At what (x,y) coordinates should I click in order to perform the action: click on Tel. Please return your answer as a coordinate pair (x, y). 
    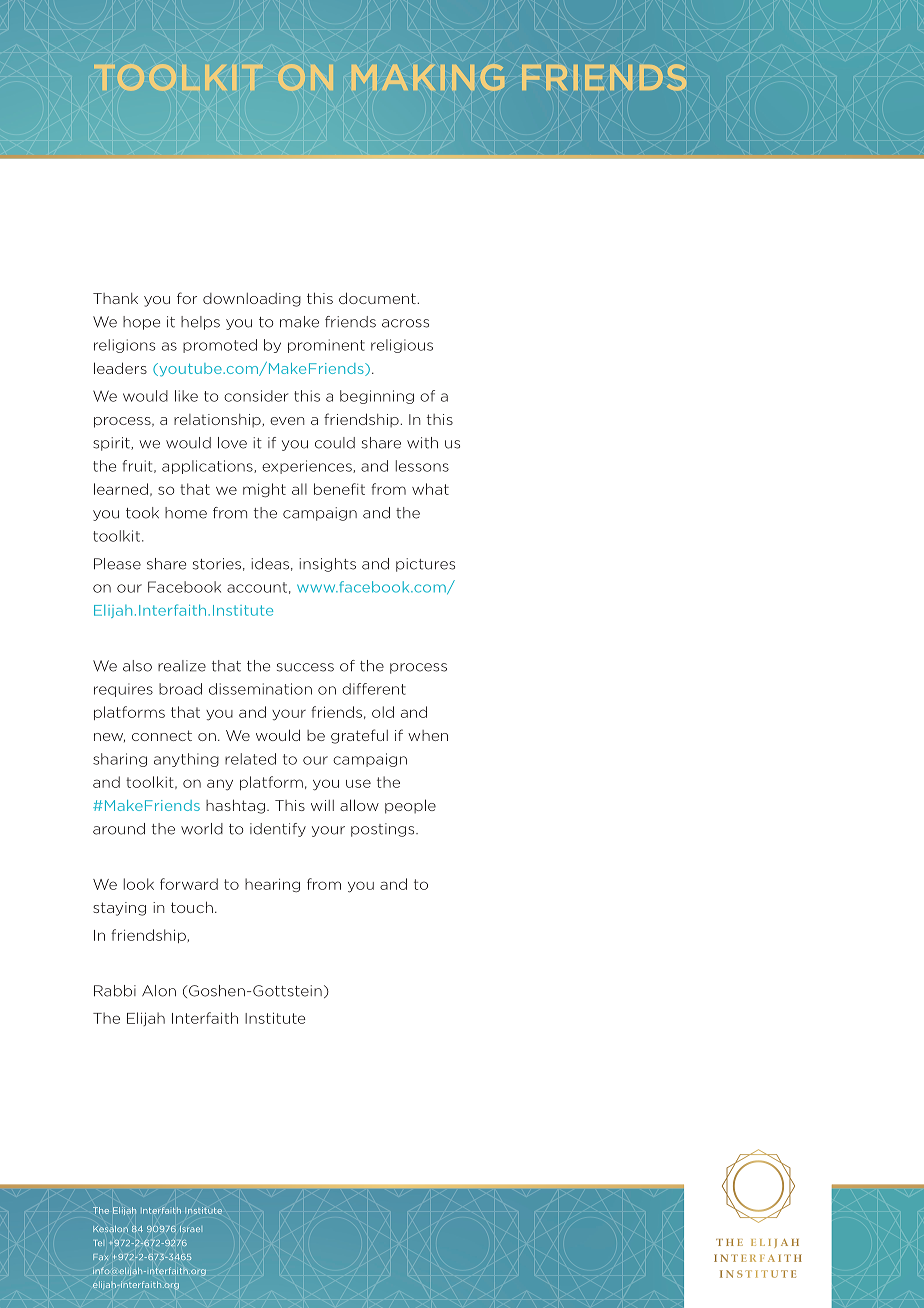
    Looking at the image, I should click on (98, 1243).
